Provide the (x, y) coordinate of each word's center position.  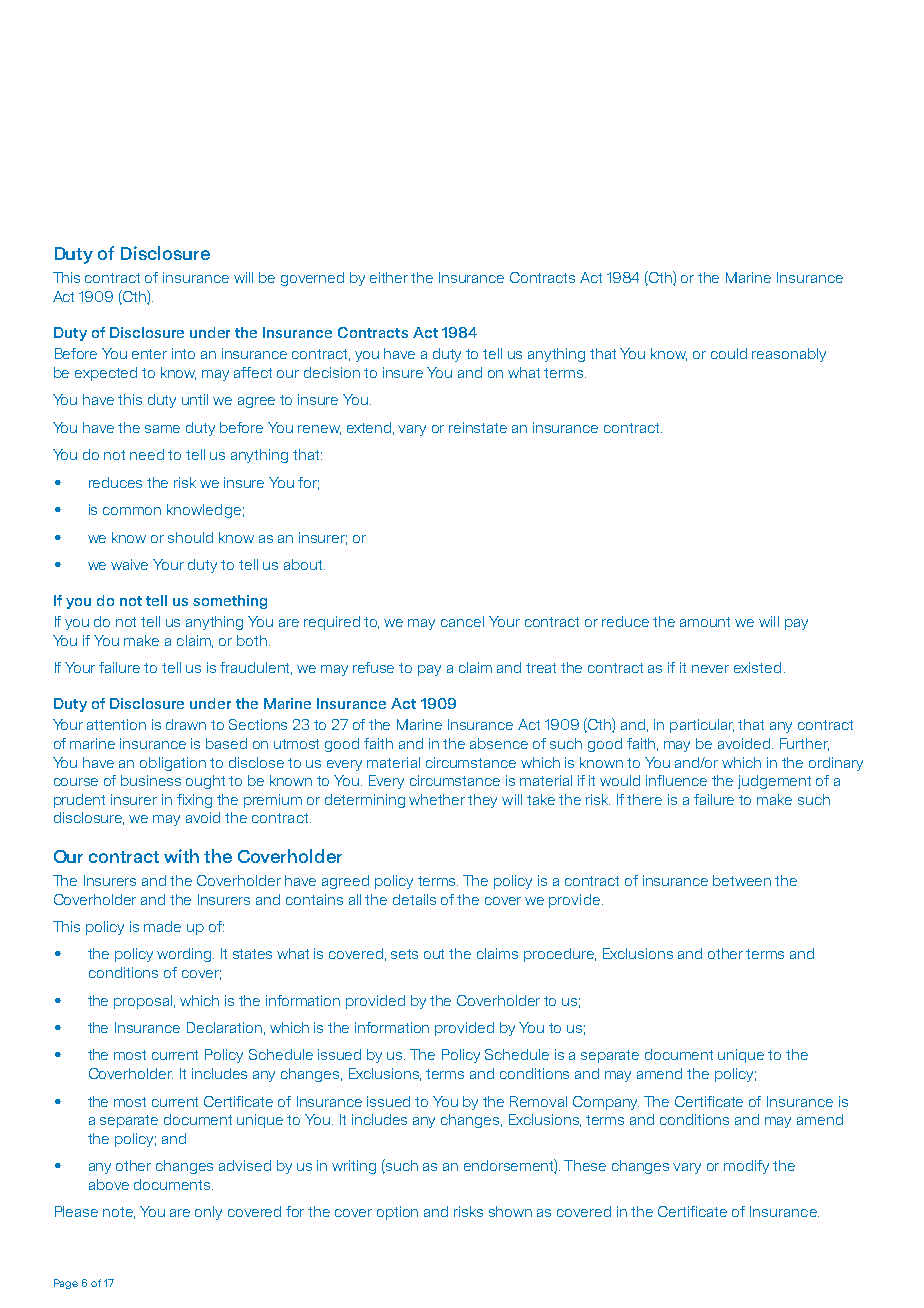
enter (149, 354)
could (729, 353)
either (389, 277)
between (742, 880)
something (230, 602)
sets (404, 954)
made (162, 926)
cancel (462, 621)
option (397, 1213)
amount (705, 622)
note (119, 1213)
